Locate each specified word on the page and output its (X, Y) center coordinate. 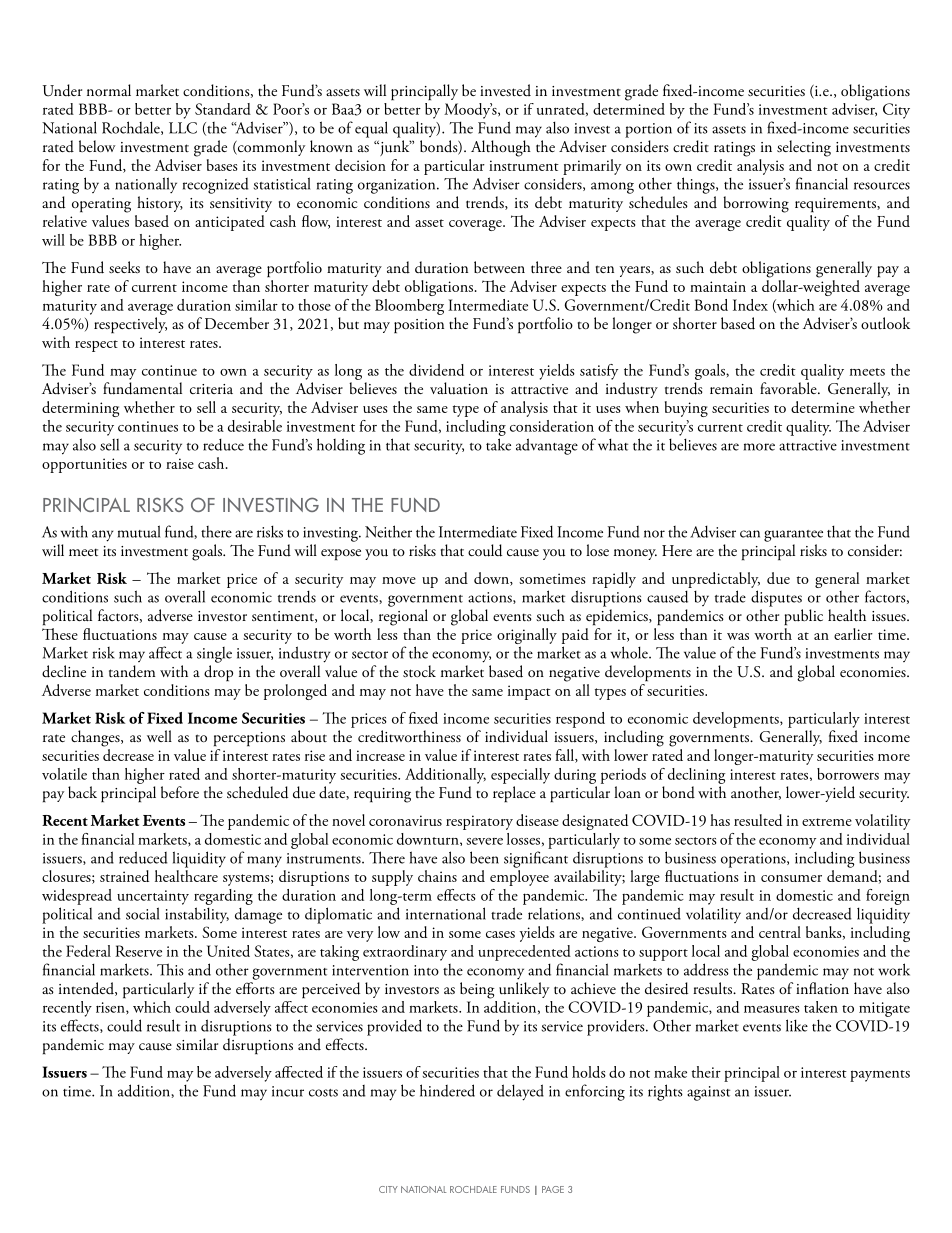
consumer (791, 878)
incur (288, 1091)
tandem (132, 671)
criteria (211, 389)
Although (501, 148)
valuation (459, 388)
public (803, 617)
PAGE (553, 1189)
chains (437, 876)
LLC (183, 128)
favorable (789, 388)
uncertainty (153, 897)
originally (527, 637)
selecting (804, 148)
